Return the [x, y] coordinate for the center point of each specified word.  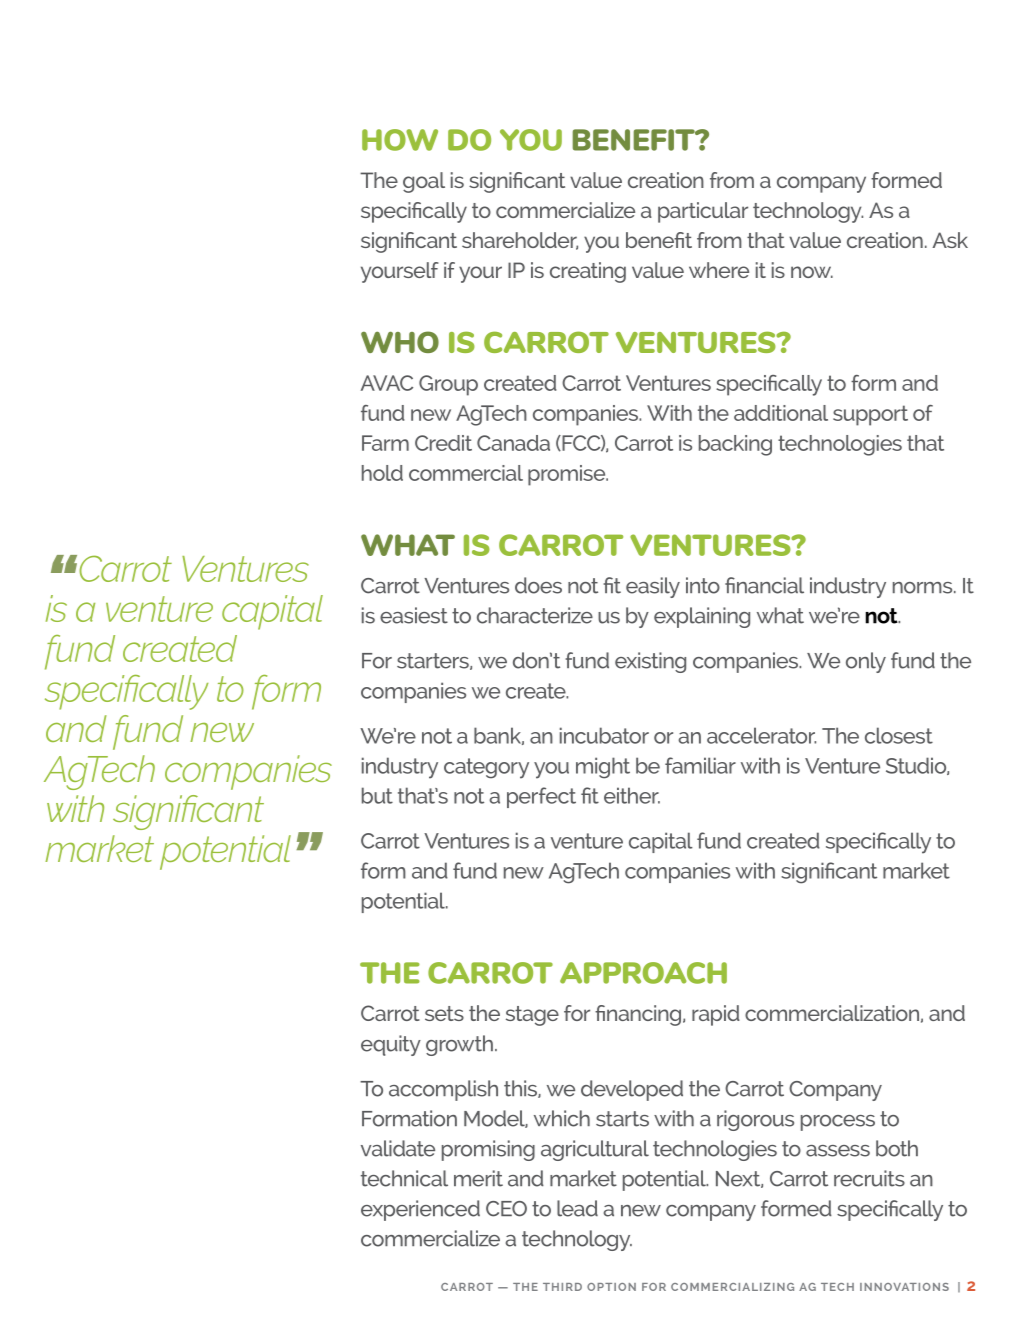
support [870, 415]
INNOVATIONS [904, 1287]
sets [444, 1013]
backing [735, 445]
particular [703, 212]
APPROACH [643, 973]
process [838, 1123]
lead [577, 1208]
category [486, 768]
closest [899, 735]
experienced [420, 1210]
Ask [950, 240]
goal [424, 182]
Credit [443, 443]
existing [650, 662]
